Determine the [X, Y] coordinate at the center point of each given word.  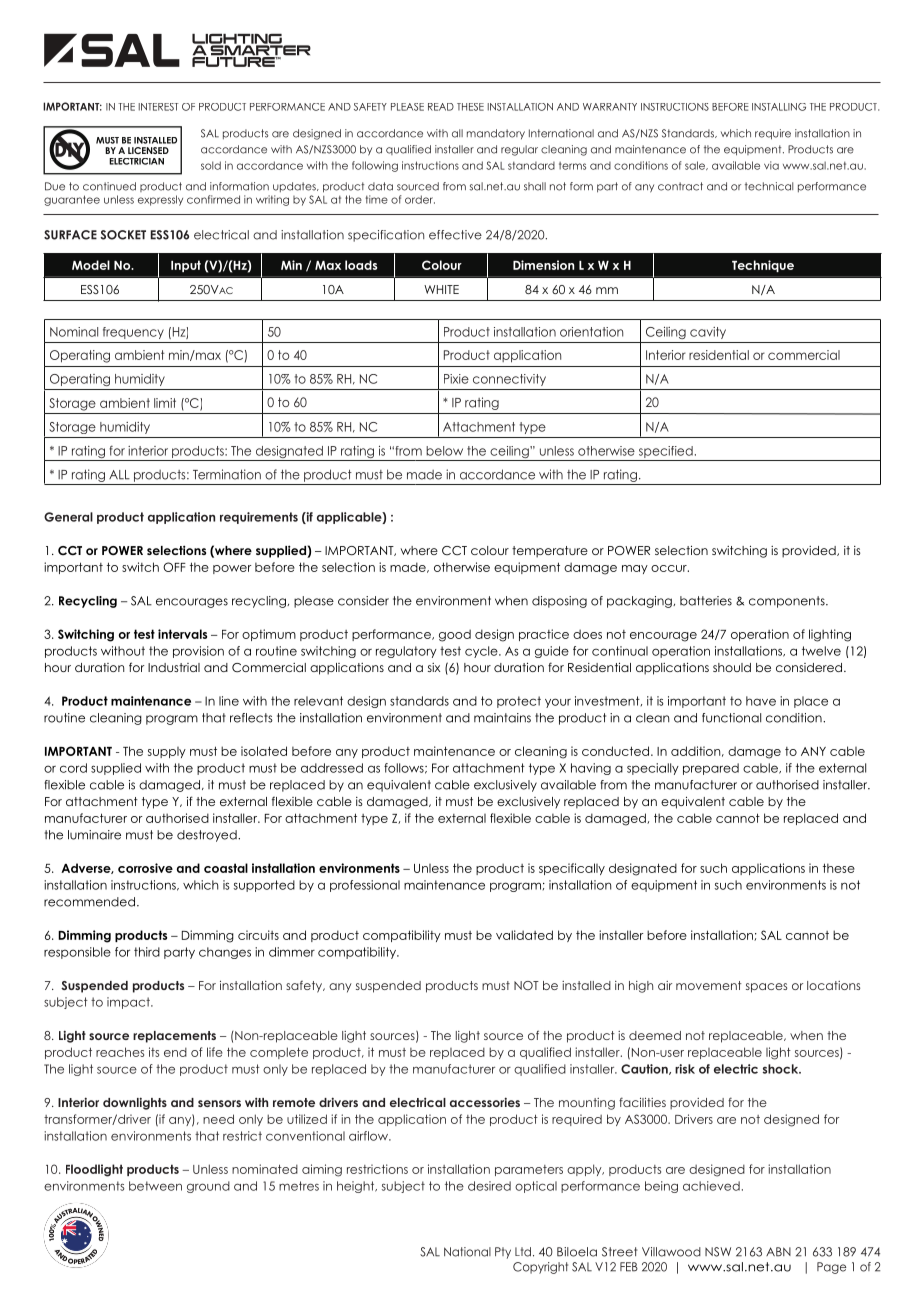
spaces [766, 988]
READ [441, 107]
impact [129, 1003]
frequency [133, 333]
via [771, 165]
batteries [706, 601]
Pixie [456, 379]
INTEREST [159, 107]
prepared [711, 769]
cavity [708, 333]
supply [167, 752]
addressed [332, 768]
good [455, 635]
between [155, 1186]
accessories [485, 1102]
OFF [174, 567]
